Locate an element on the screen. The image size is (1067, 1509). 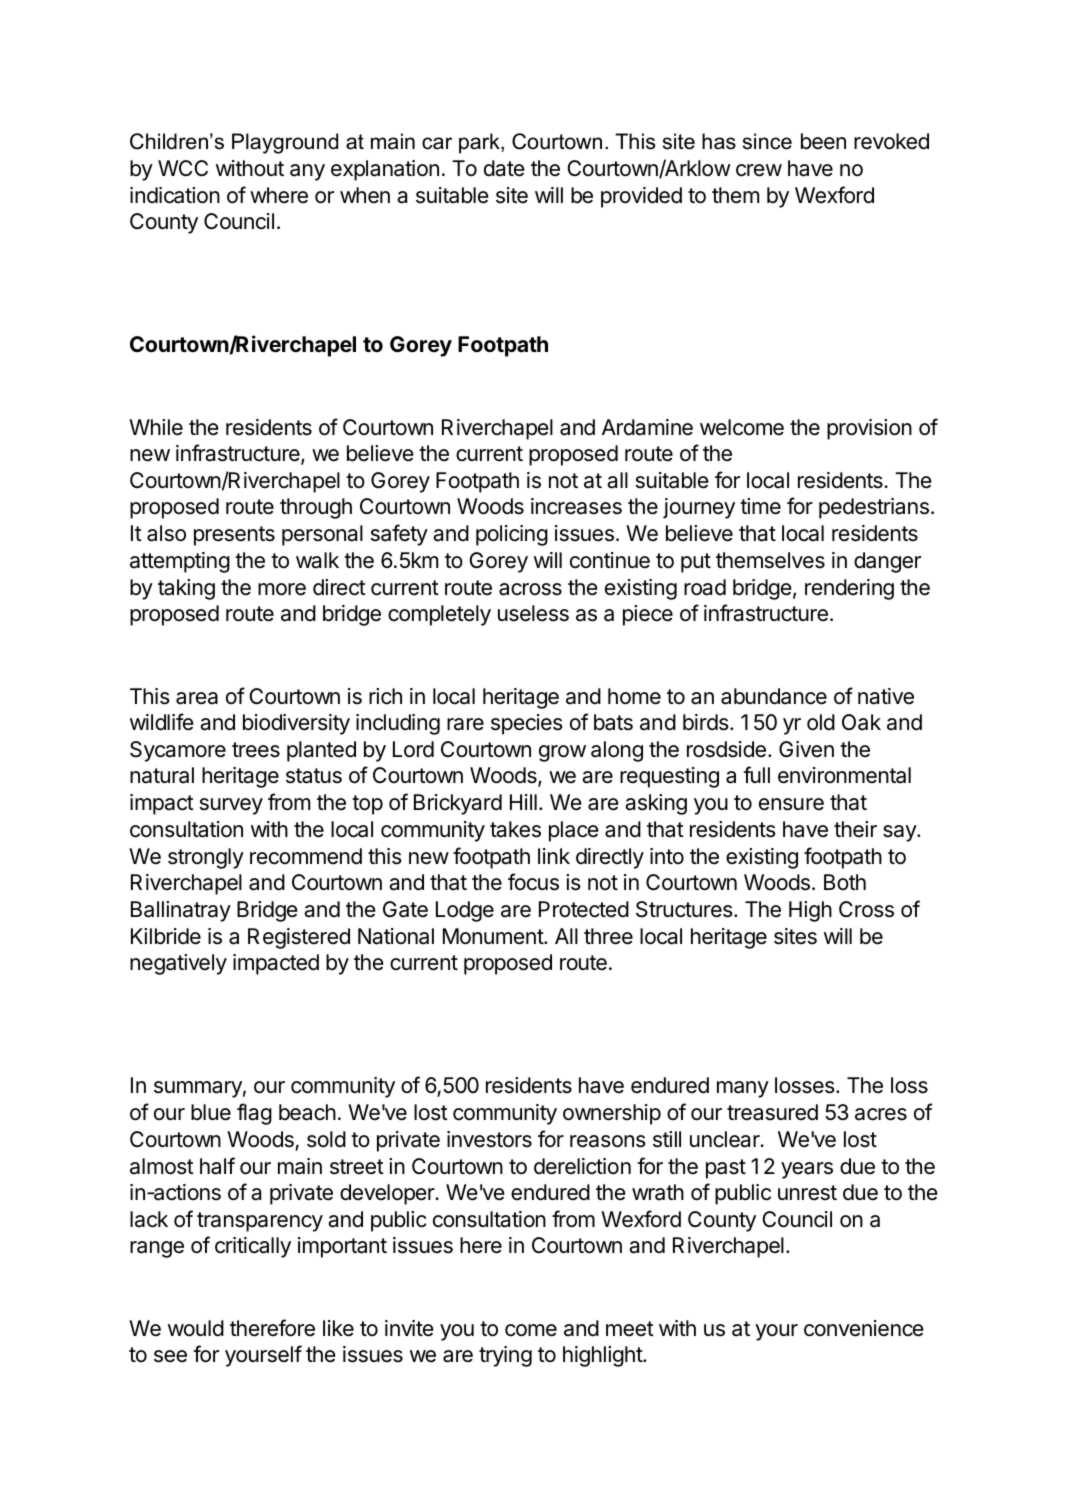
Playground is located at coordinates (285, 143).
